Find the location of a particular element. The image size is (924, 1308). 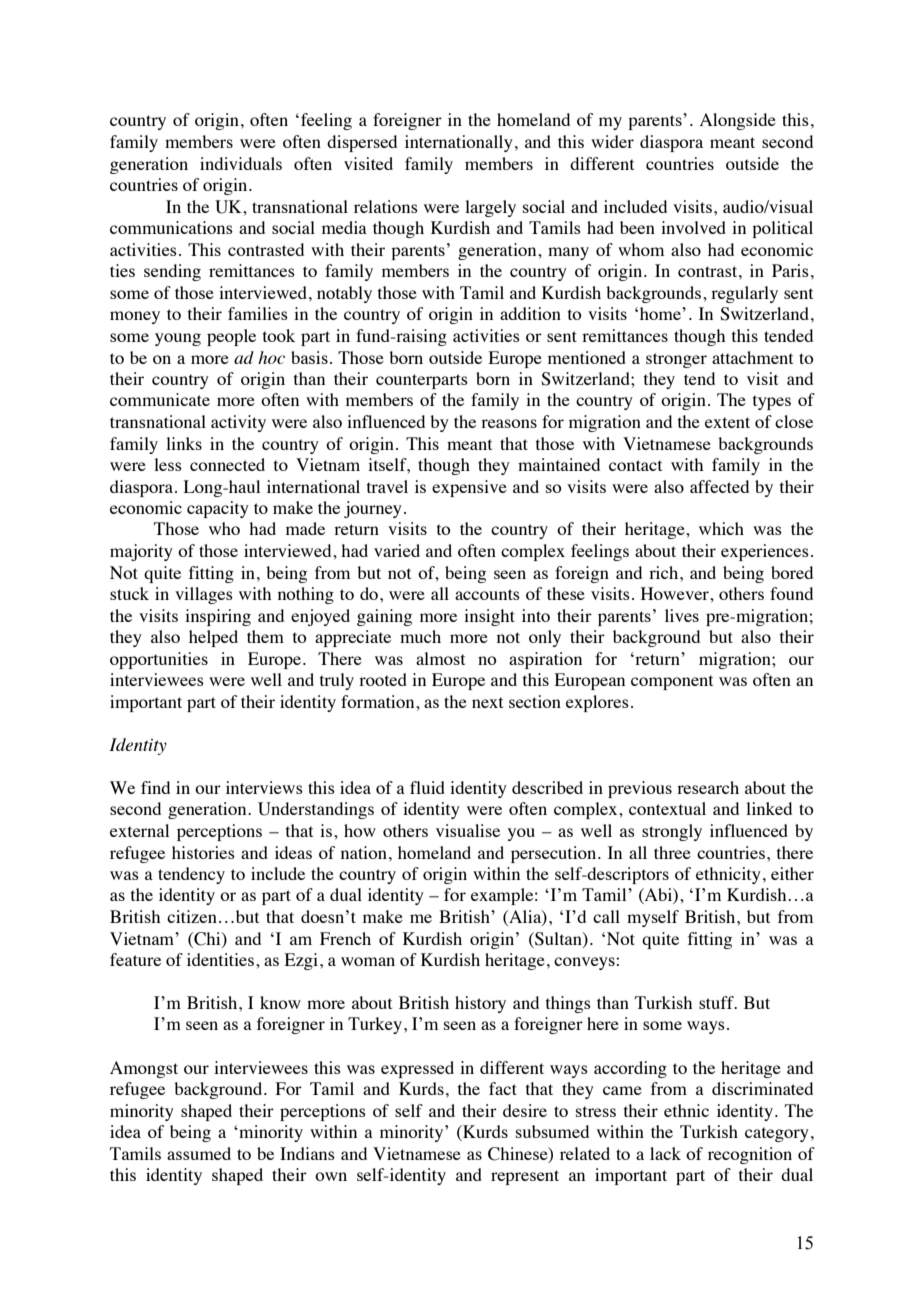

helped is located at coordinates (213, 638).
